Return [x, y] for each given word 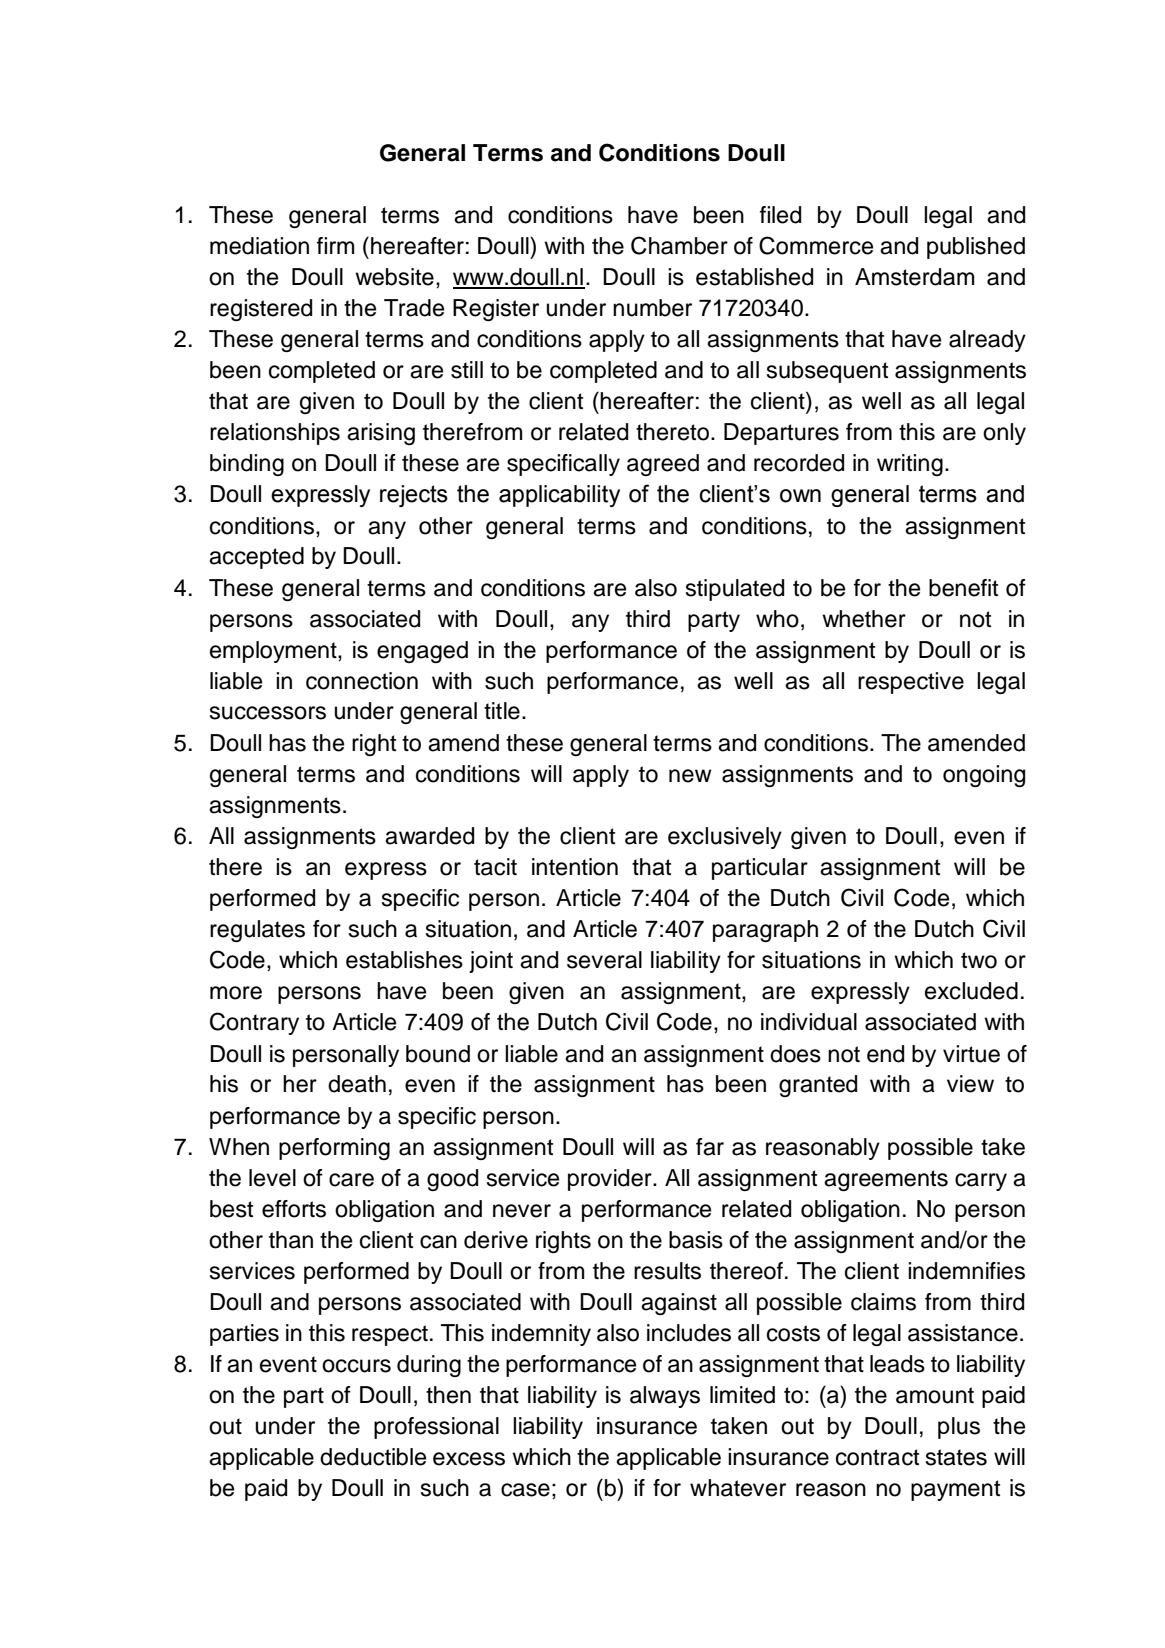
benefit [963, 588]
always [665, 1397]
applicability [559, 496]
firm [335, 245]
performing [334, 1149]
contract [877, 1457]
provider [611, 1180]
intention [575, 867]
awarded [429, 836]
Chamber [679, 245]
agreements [886, 1180]
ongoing [984, 776]
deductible [373, 1457]
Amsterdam [914, 277]
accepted [256, 558]
